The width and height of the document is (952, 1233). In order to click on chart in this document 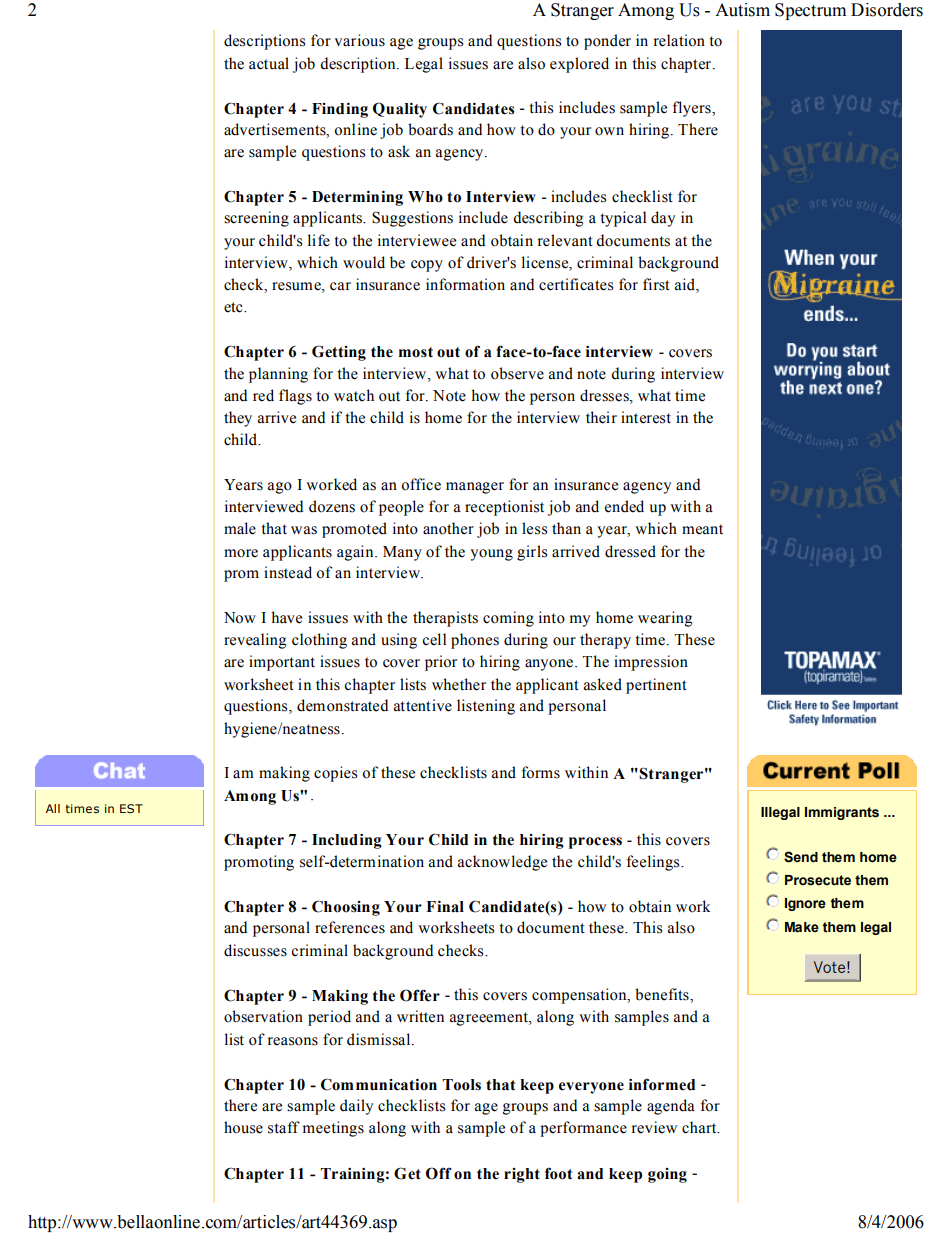, I will do `click(700, 1127)`.
